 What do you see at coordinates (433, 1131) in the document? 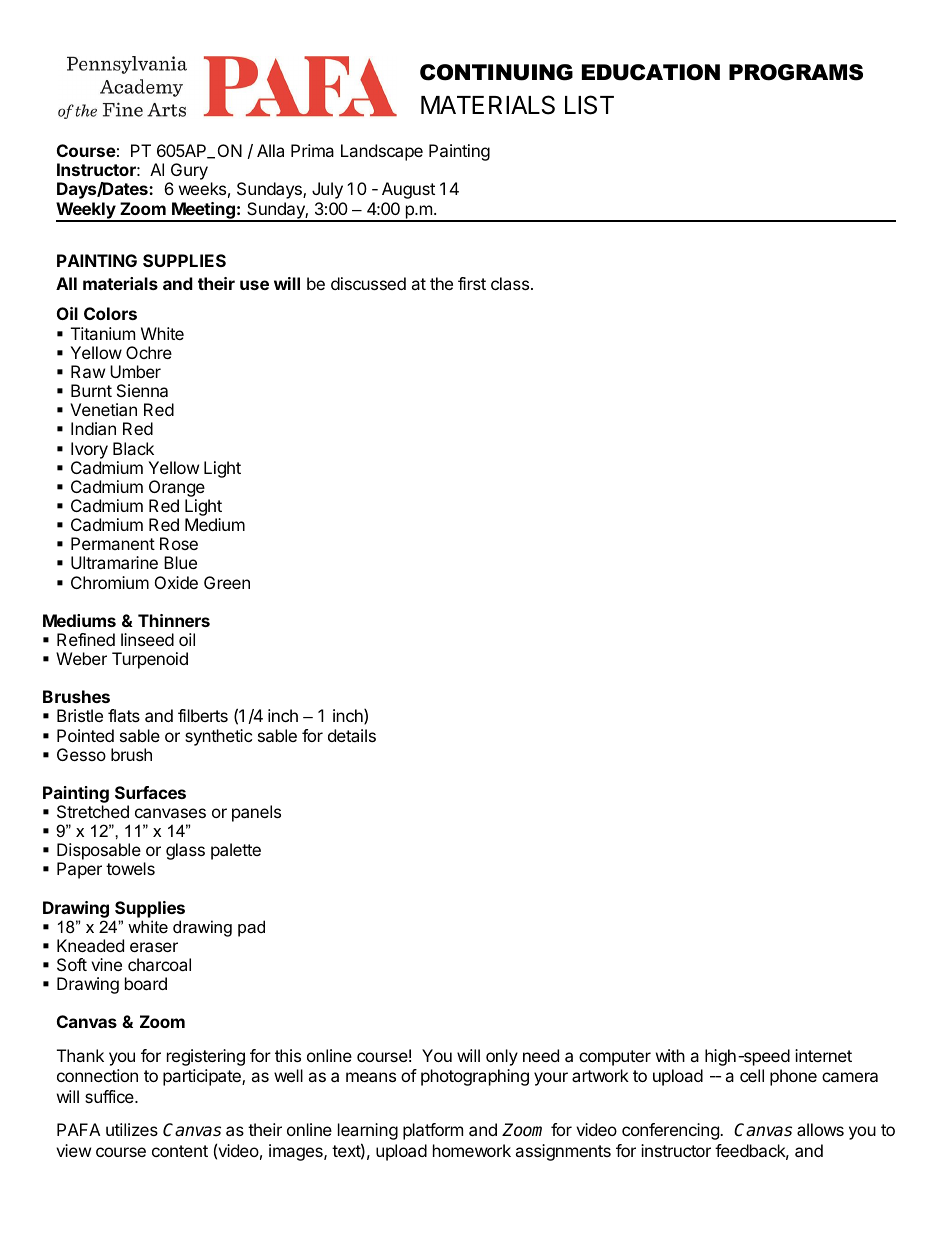
I see `platform` at bounding box center [433, 1131].
